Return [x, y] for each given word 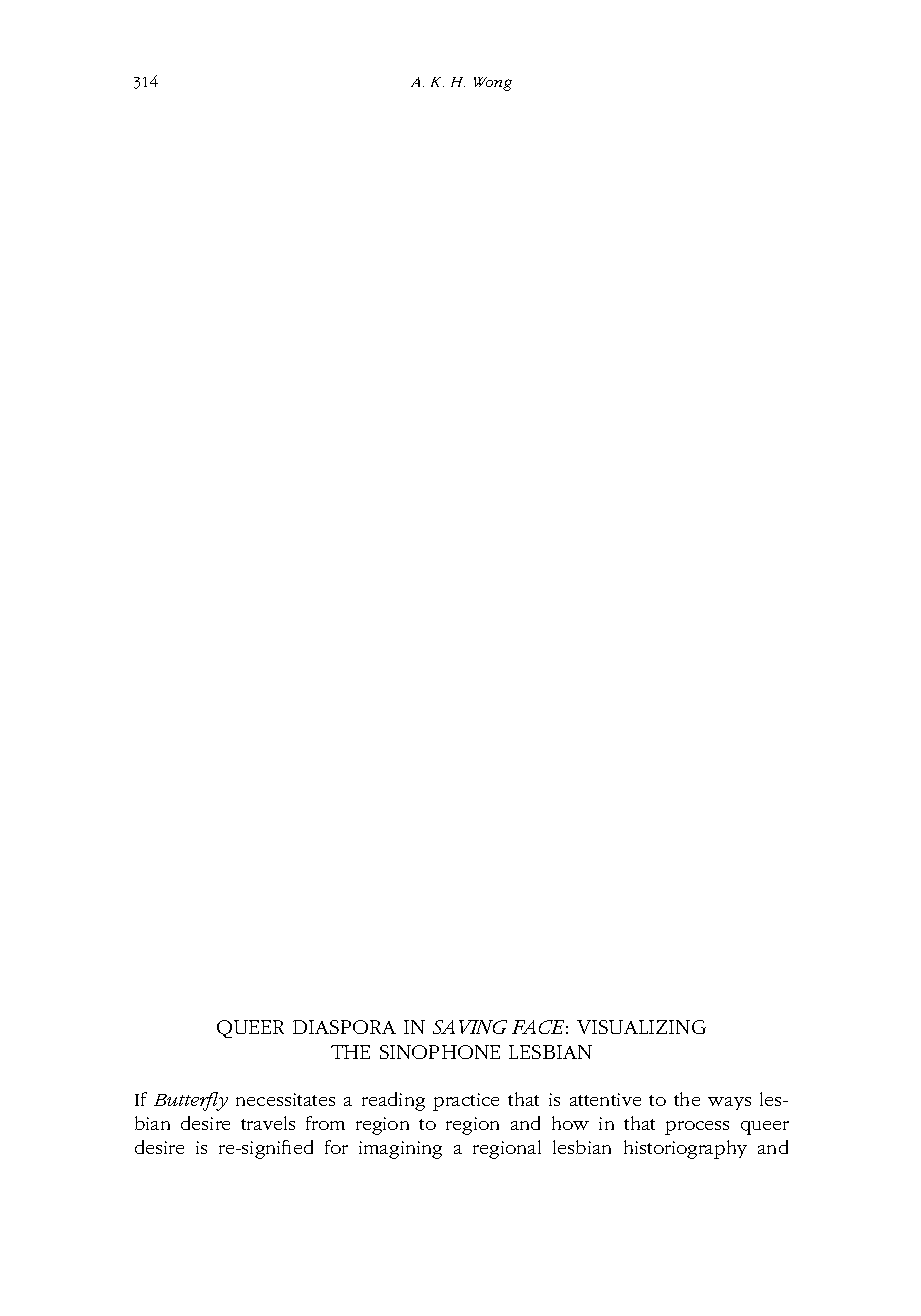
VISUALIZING [641, 1027]
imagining [400, 1150]
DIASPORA [344, 1027]
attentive [605, 1099]
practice [466, 1102]
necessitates [285, 1099]
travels [268, 1123]
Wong [493, 84]
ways [729, 1103]
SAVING [470, 1027]
